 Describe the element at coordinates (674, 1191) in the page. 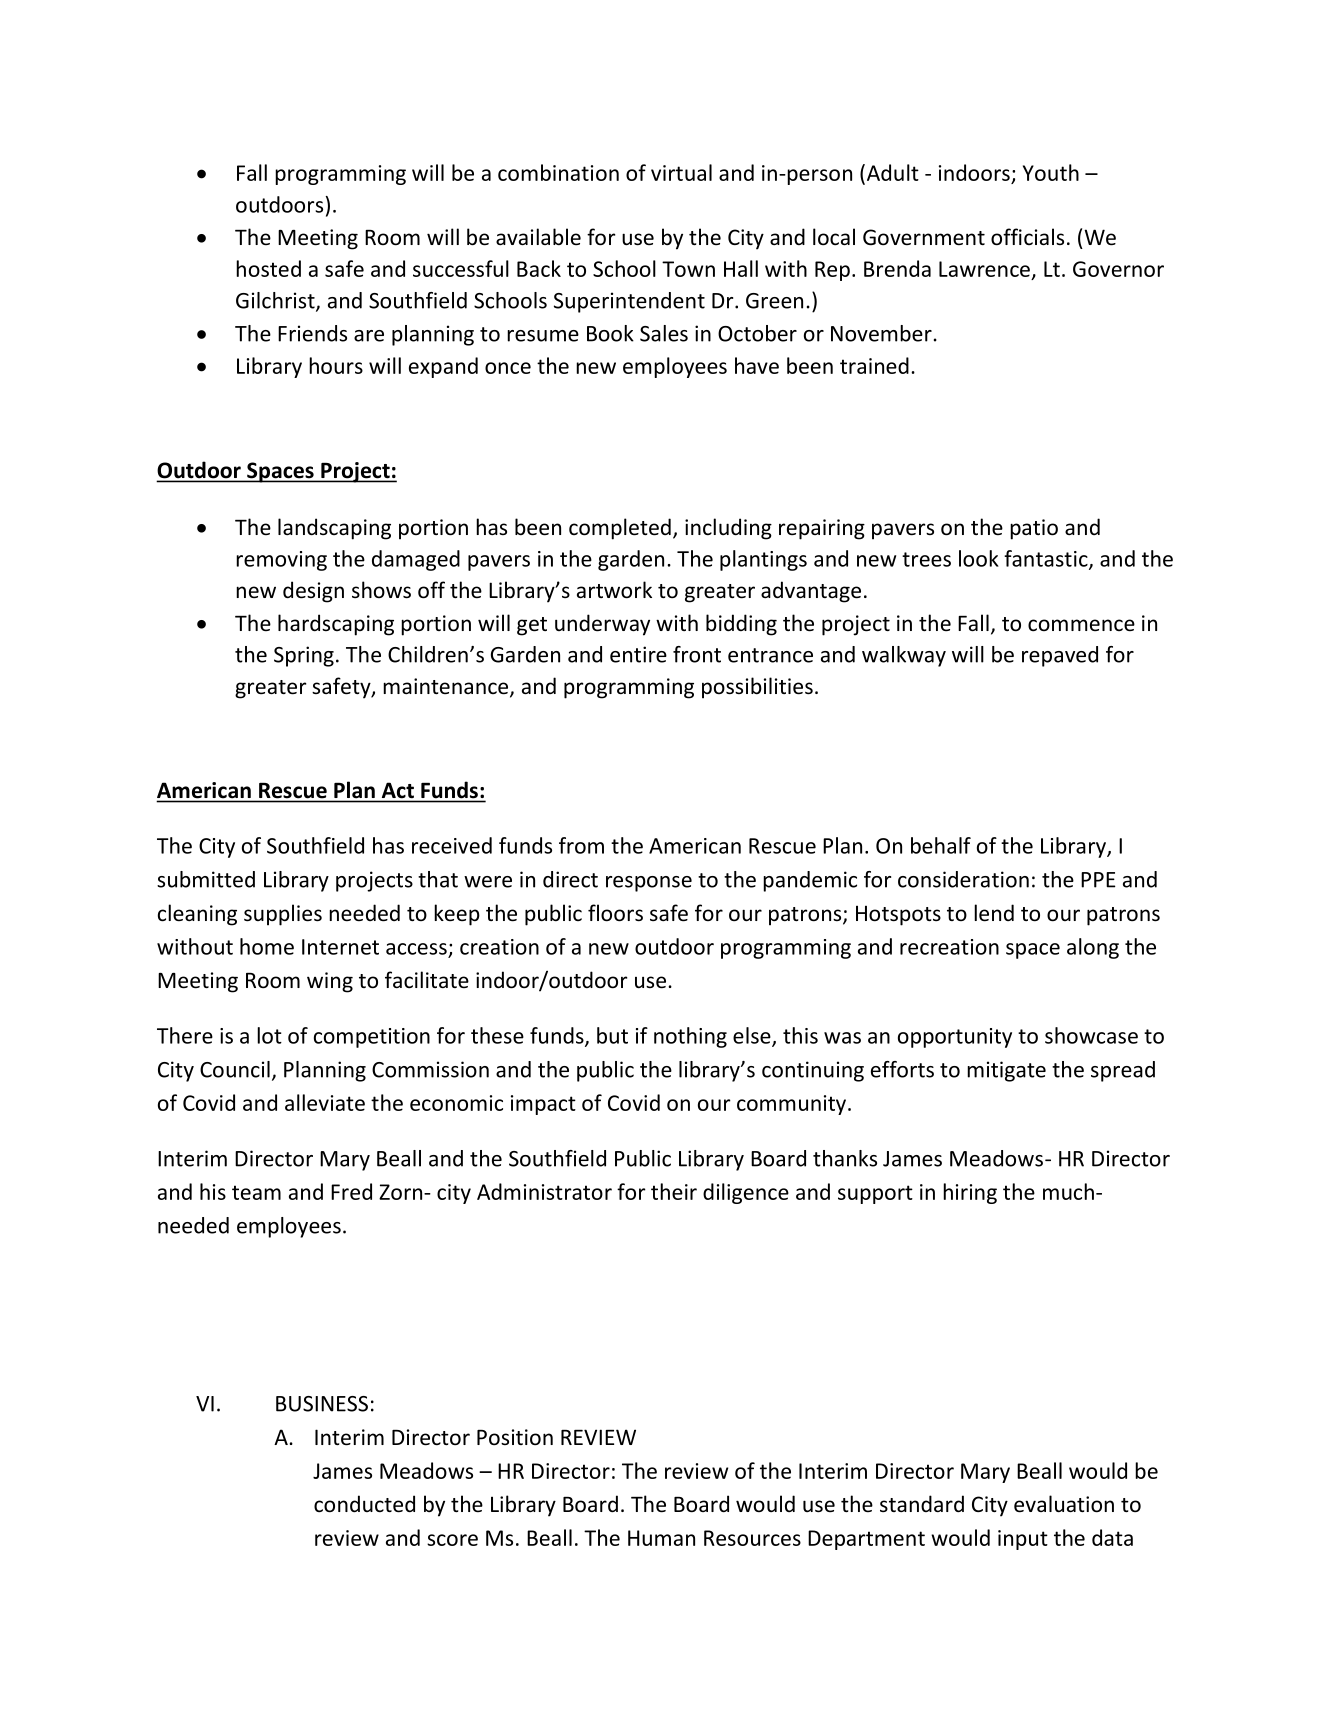

I see `their` at that location.
